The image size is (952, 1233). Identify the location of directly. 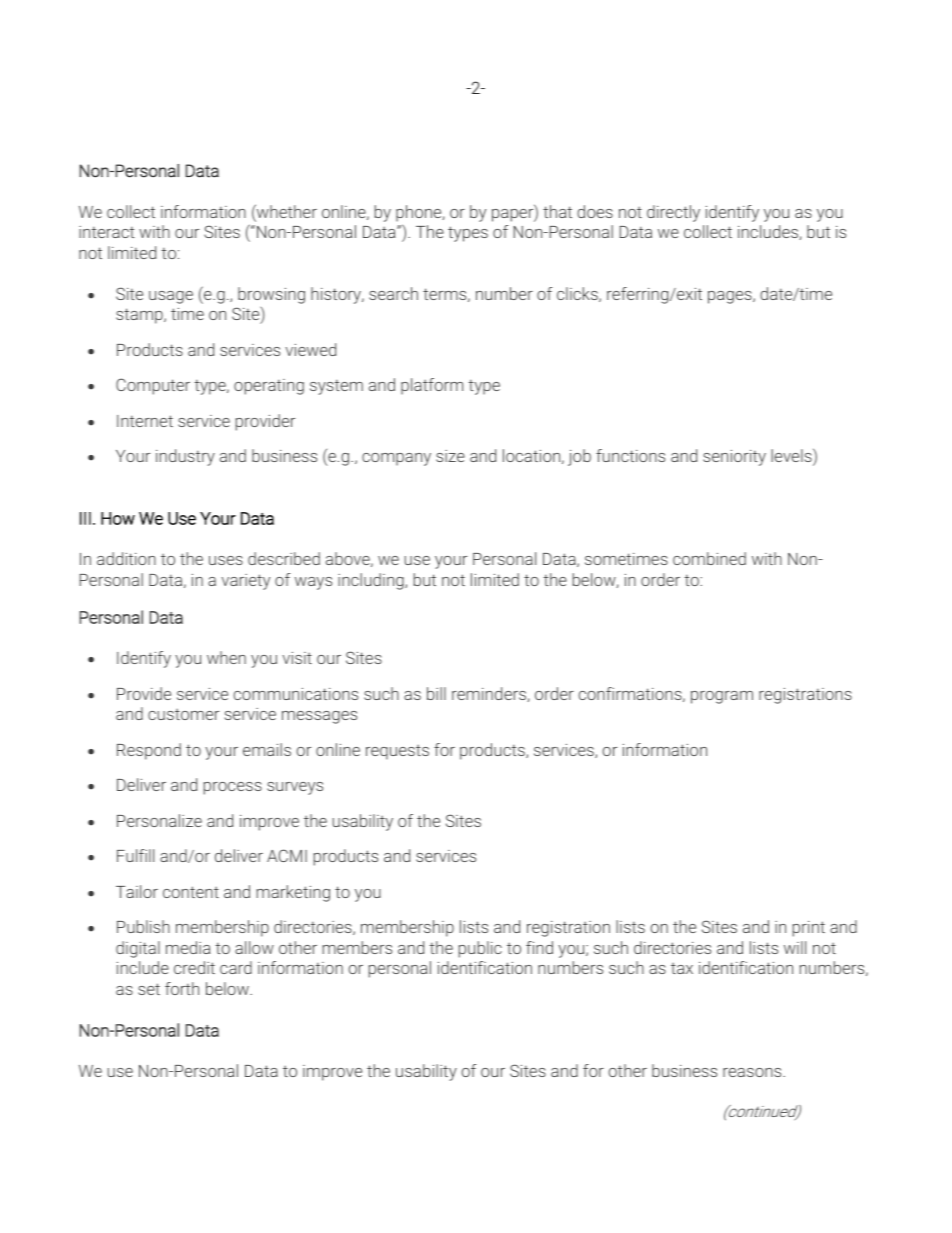
(673, 213).
